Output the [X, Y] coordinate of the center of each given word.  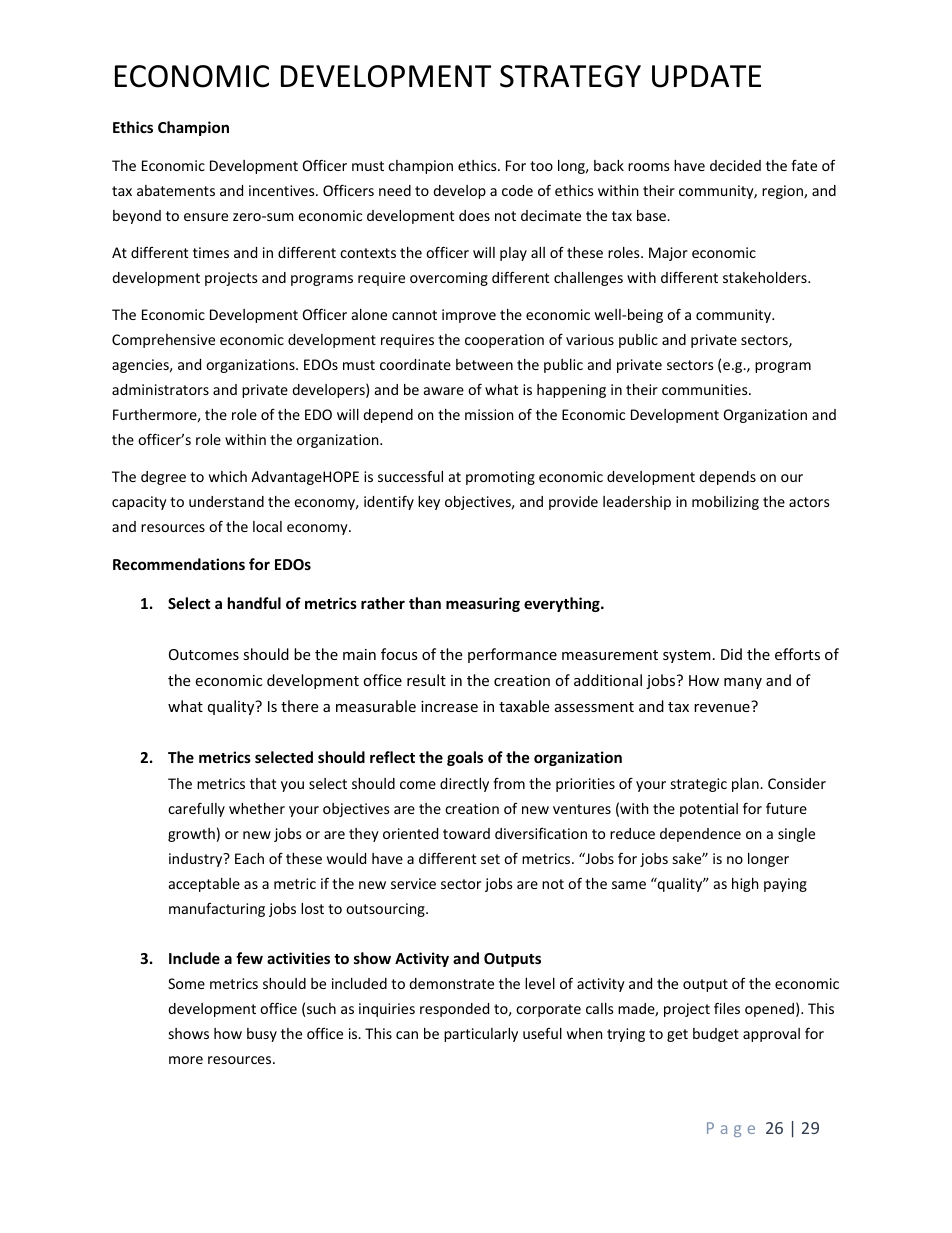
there [299, 706]
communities [706, 389]
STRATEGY [570, 76]
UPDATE [706, 76]
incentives [283, 190]
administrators [160, 389]
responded [454, 1010]
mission [489, 414]
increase [449, 706]
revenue [722, 708]
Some [186, 983]
